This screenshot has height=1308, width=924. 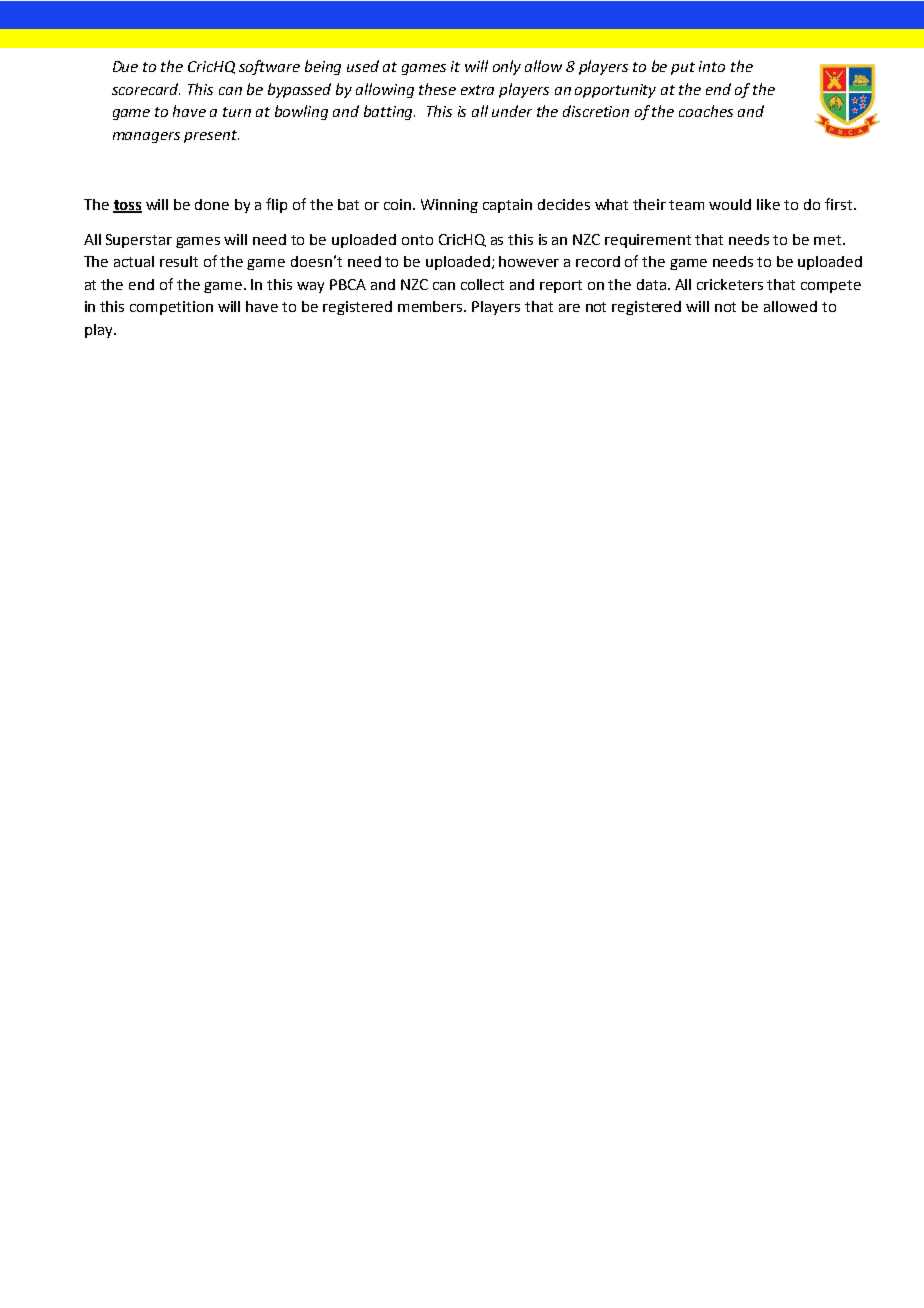 I want to click on under, so click(x=512, y=111).
